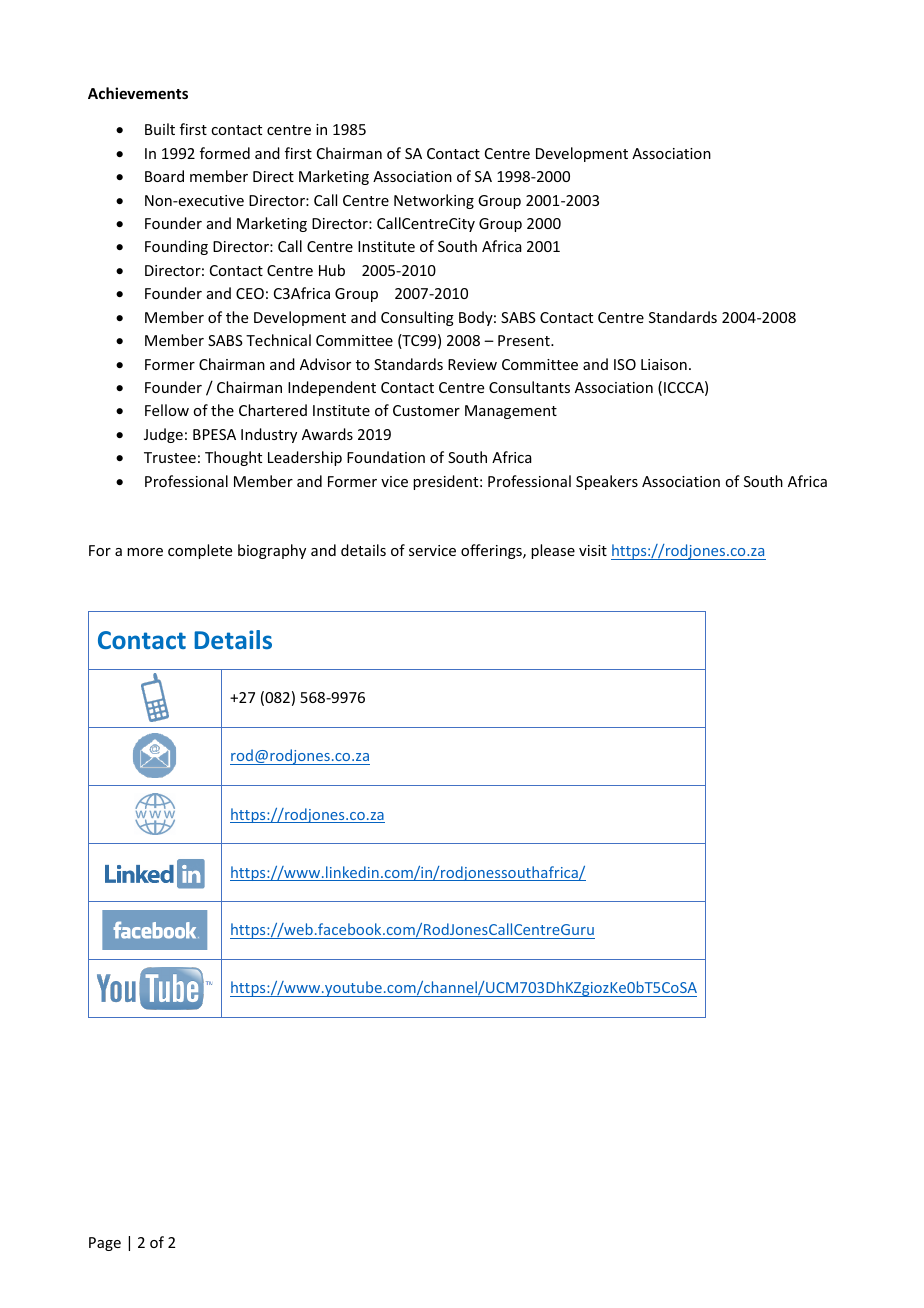  Describe the element at coordinates (593, 550) in the page. I see `visit` at that location.
